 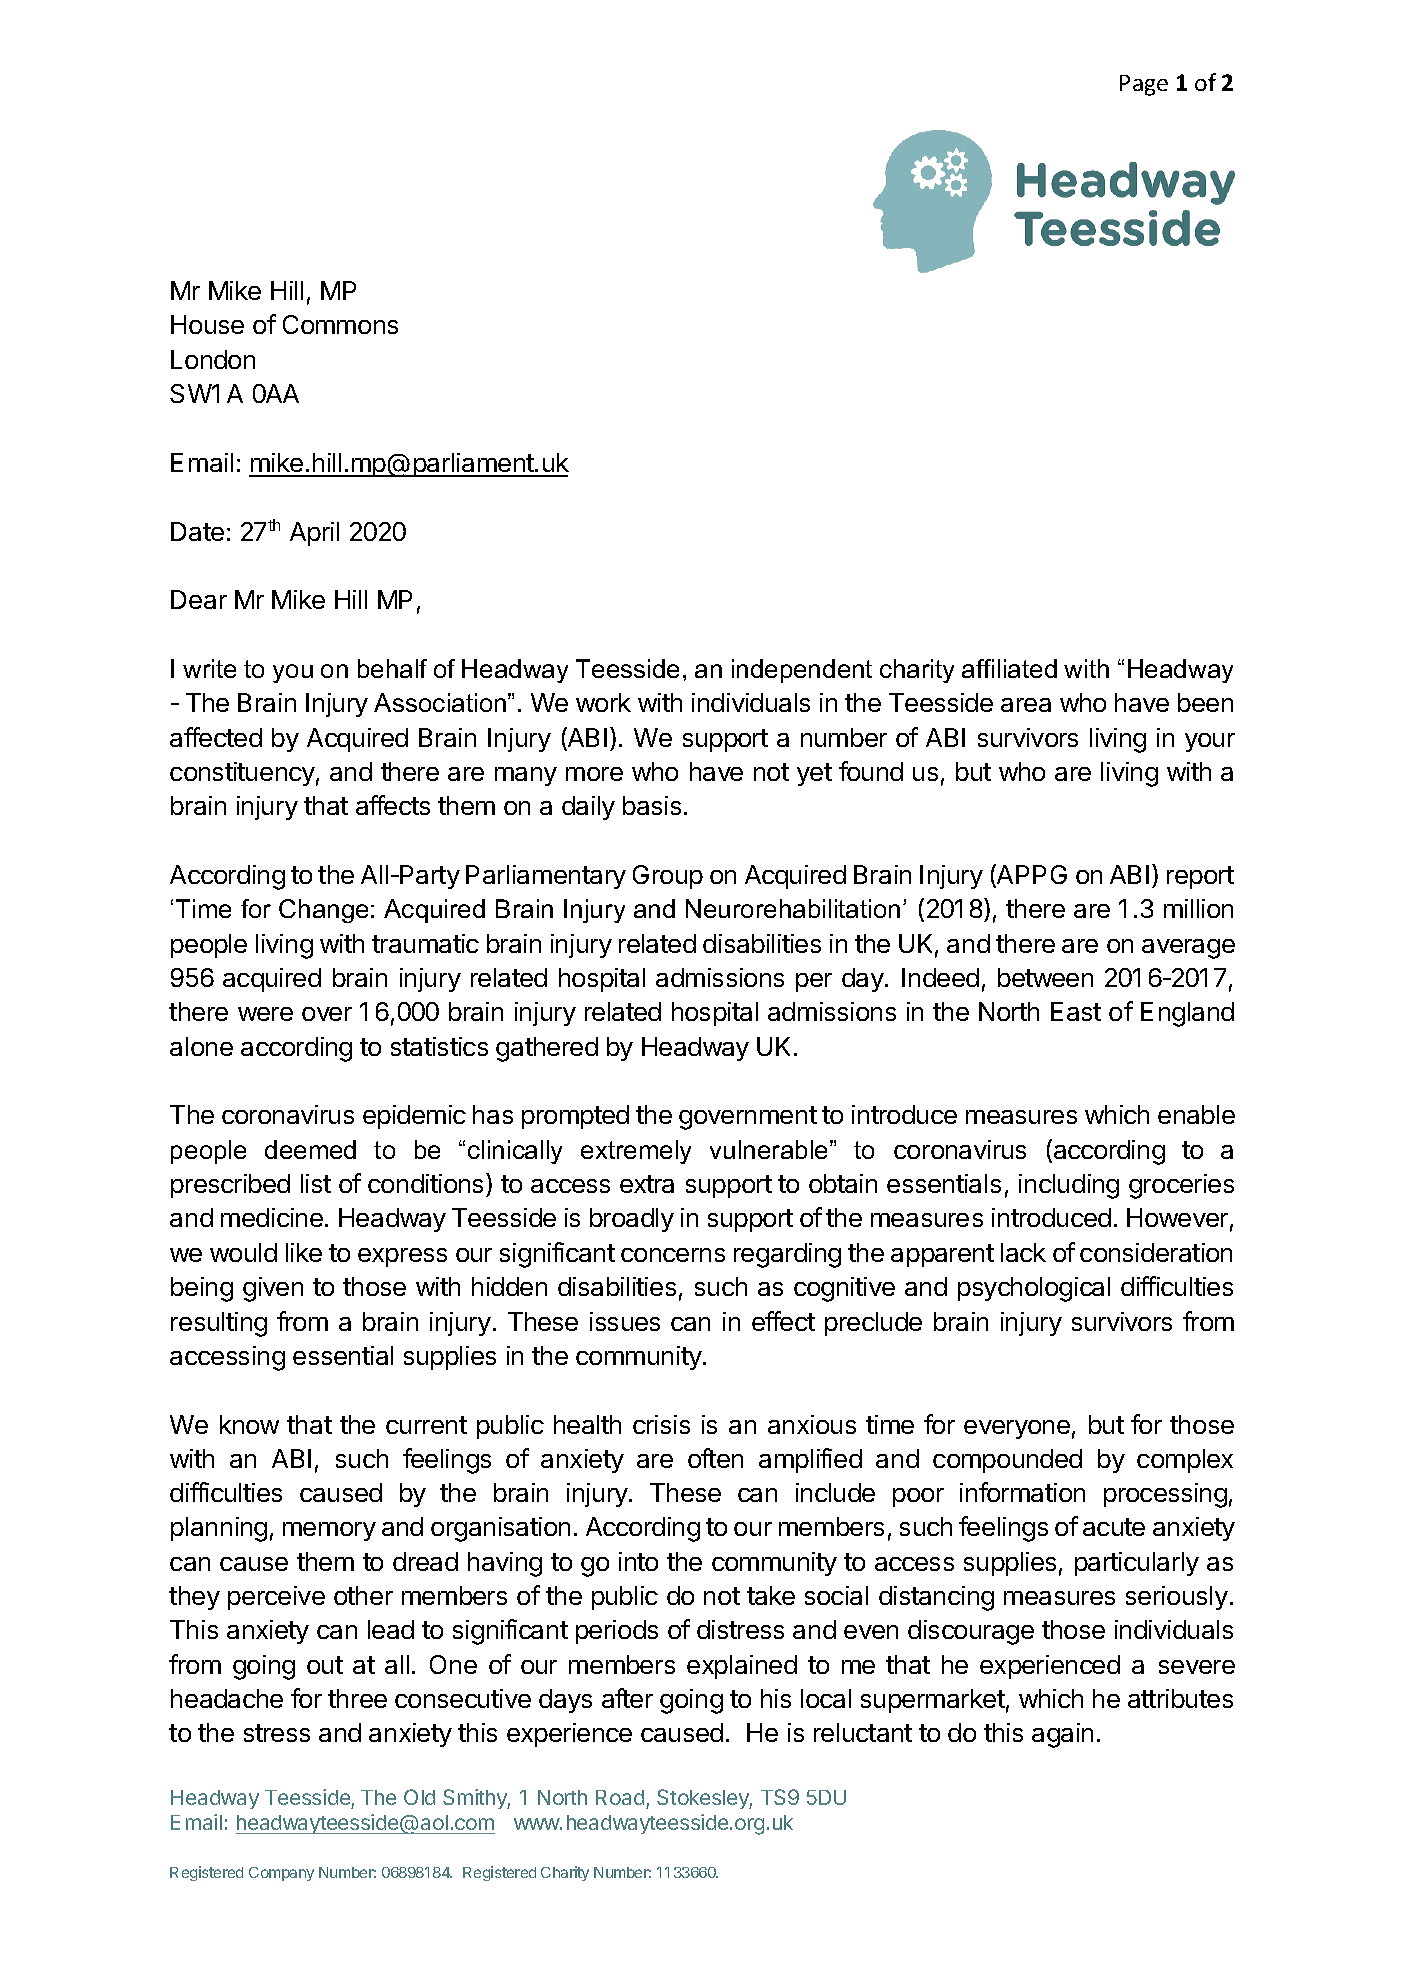 What do you see at coordinates (281, 1874) in the document?
I see `Company` at bounding box center [281, 1874].
